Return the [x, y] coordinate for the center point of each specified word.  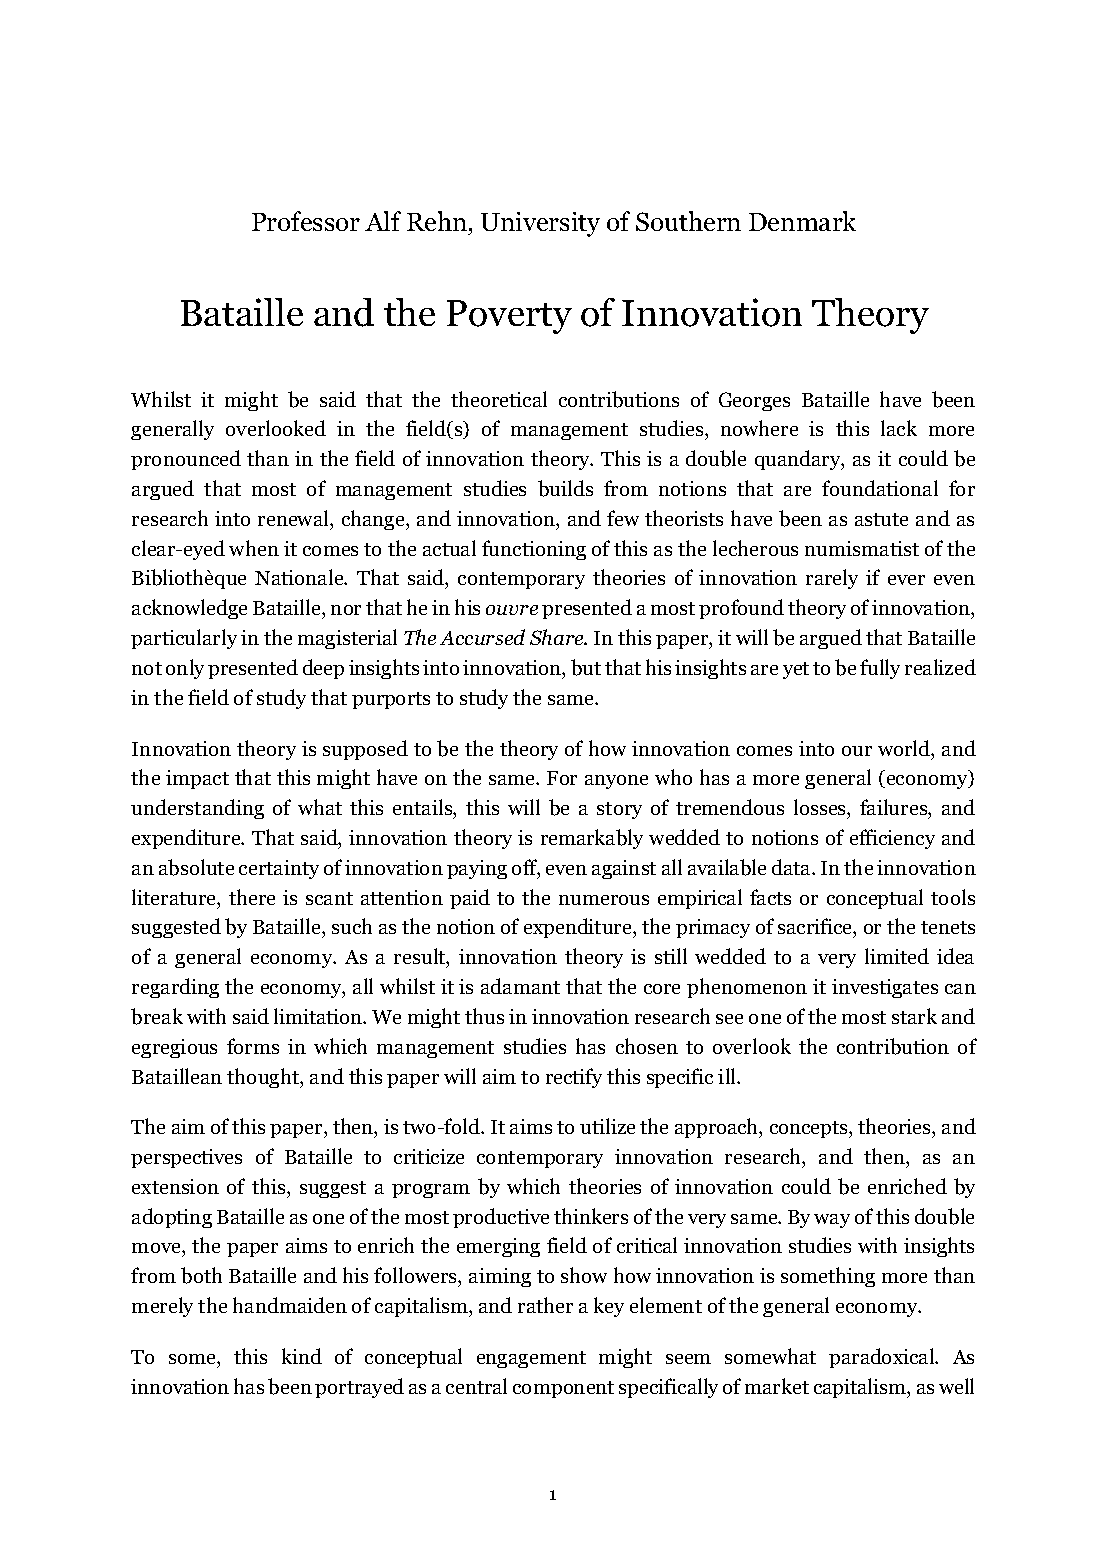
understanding [197, 809]
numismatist [862, 548]
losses [821, 809]
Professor [306, 221]
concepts [810, 1129]
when [254, 548]
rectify [574, 1078]
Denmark [802, 221]
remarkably [592, 839]
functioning [534, 550]
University [540, 224]
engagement [531, 1359]
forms [253, 1046]
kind [302, 1356]
